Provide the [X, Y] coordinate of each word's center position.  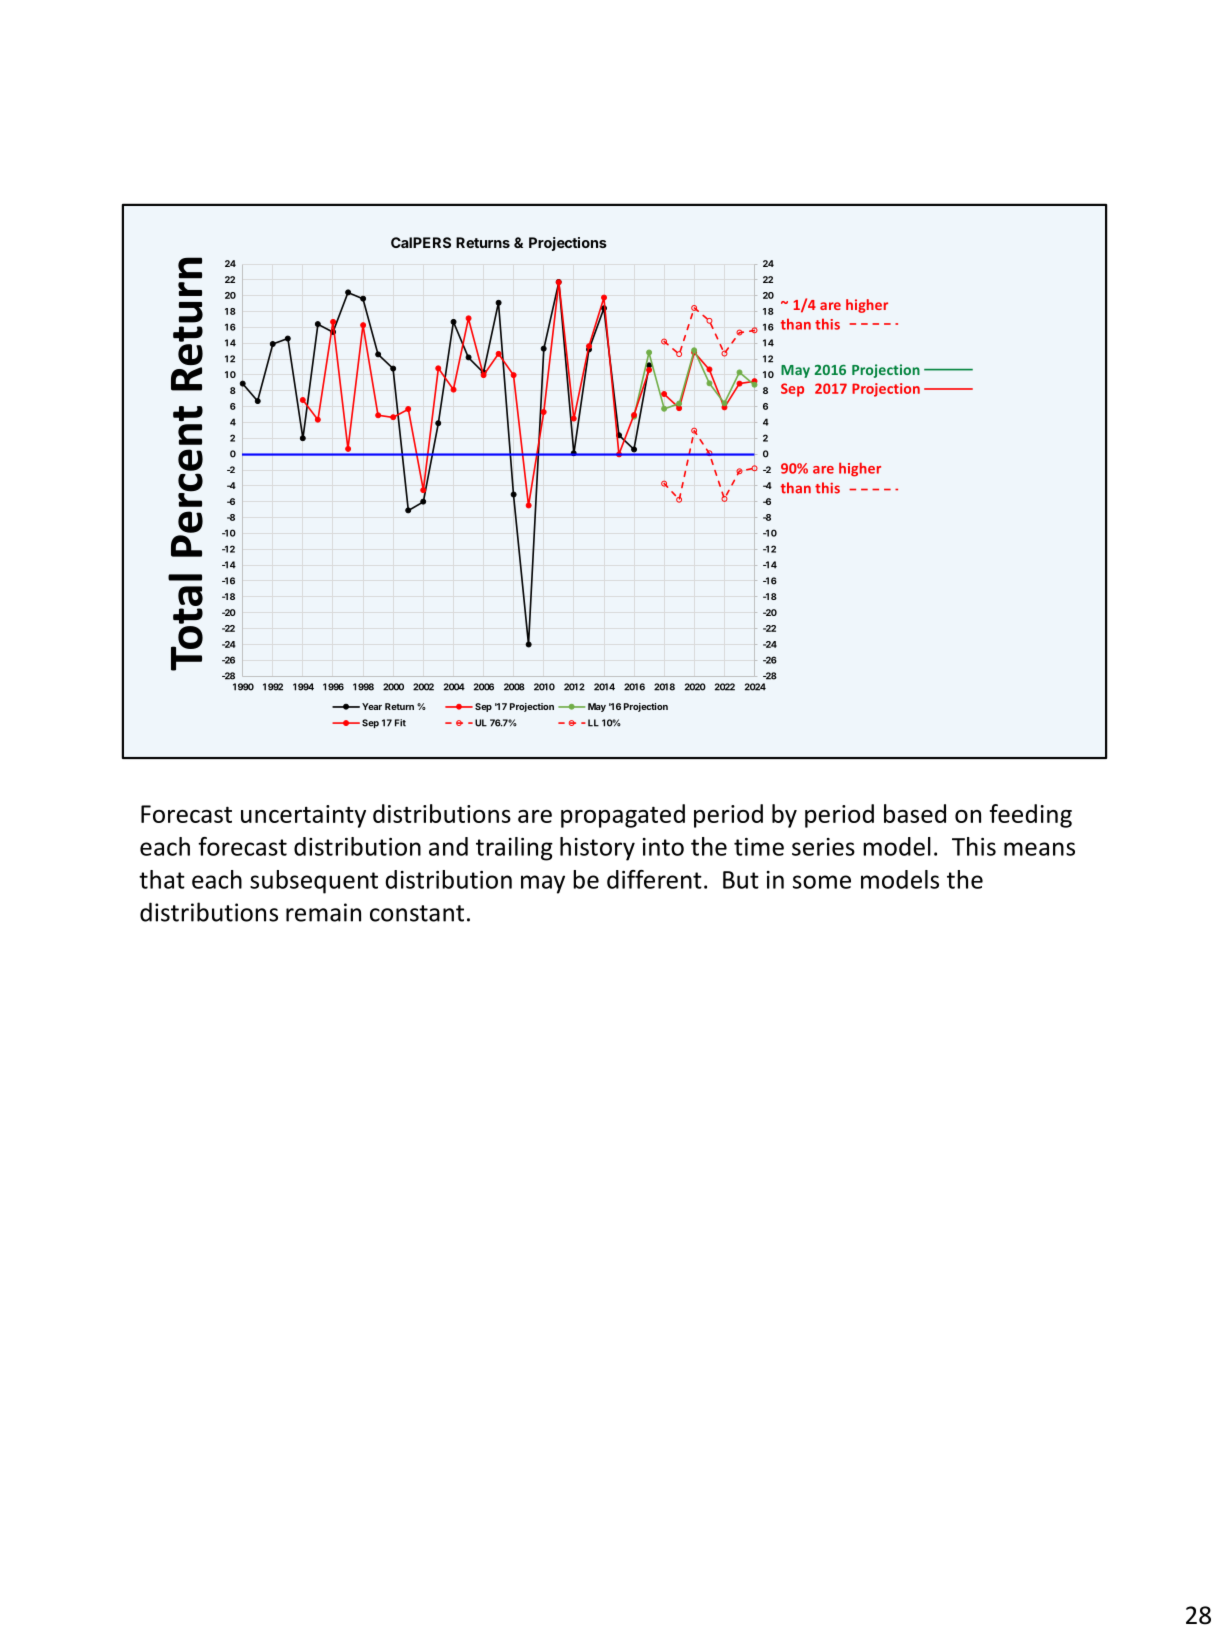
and [448, 846]
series [823, 847]
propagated [623, 816]
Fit [400, 723]
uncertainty [303, 816]
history [597, 849]
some [822, 882]
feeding [1031, 816]
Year [372, 706]
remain [323, 912]
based [915, 813]
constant [417, 913]
